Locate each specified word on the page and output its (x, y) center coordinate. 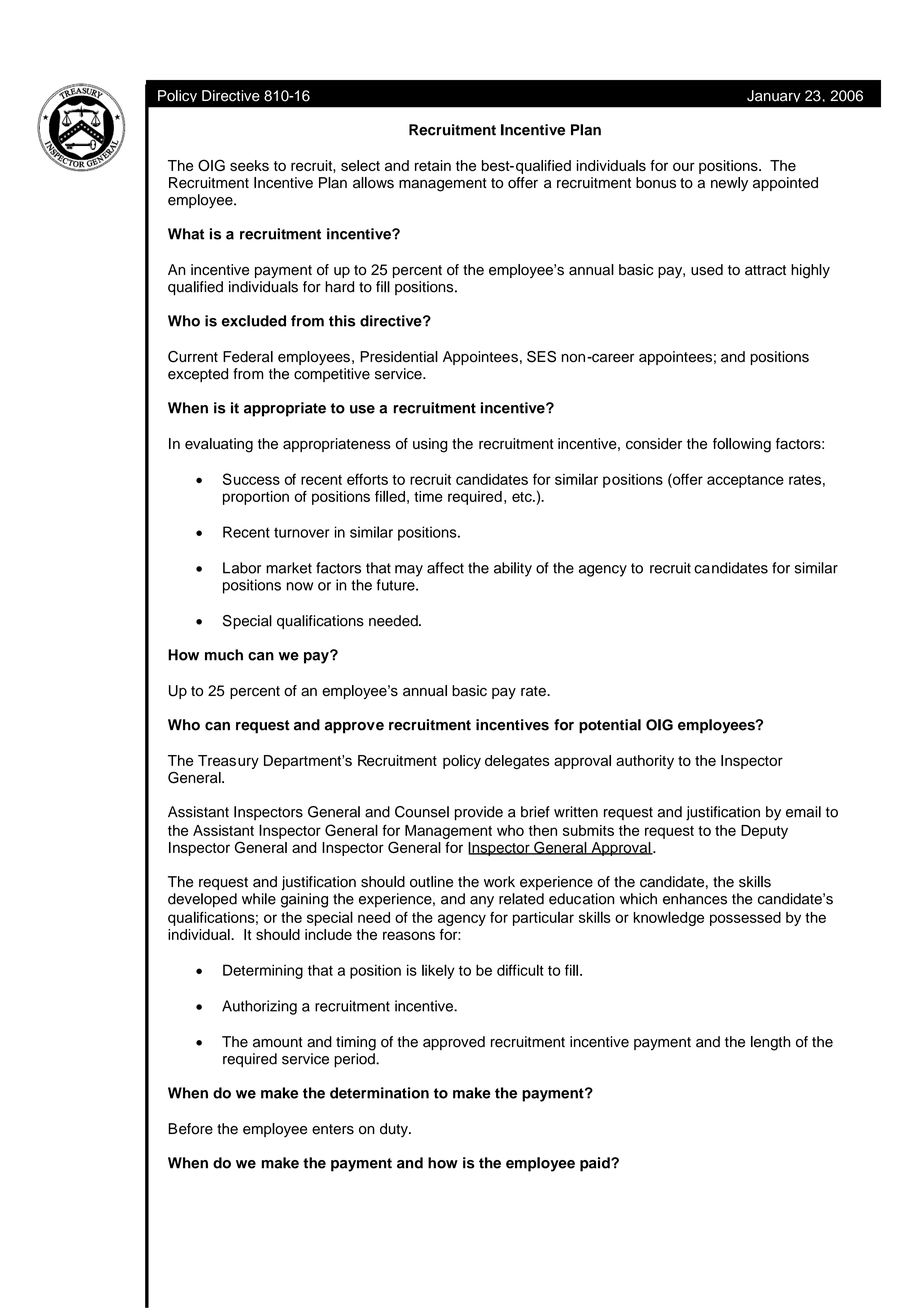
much (224, 655)
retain (433, 165)
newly (729, 184)
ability (513, 569)
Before (190, 1129)
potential (610, 726)
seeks (249, 165)
